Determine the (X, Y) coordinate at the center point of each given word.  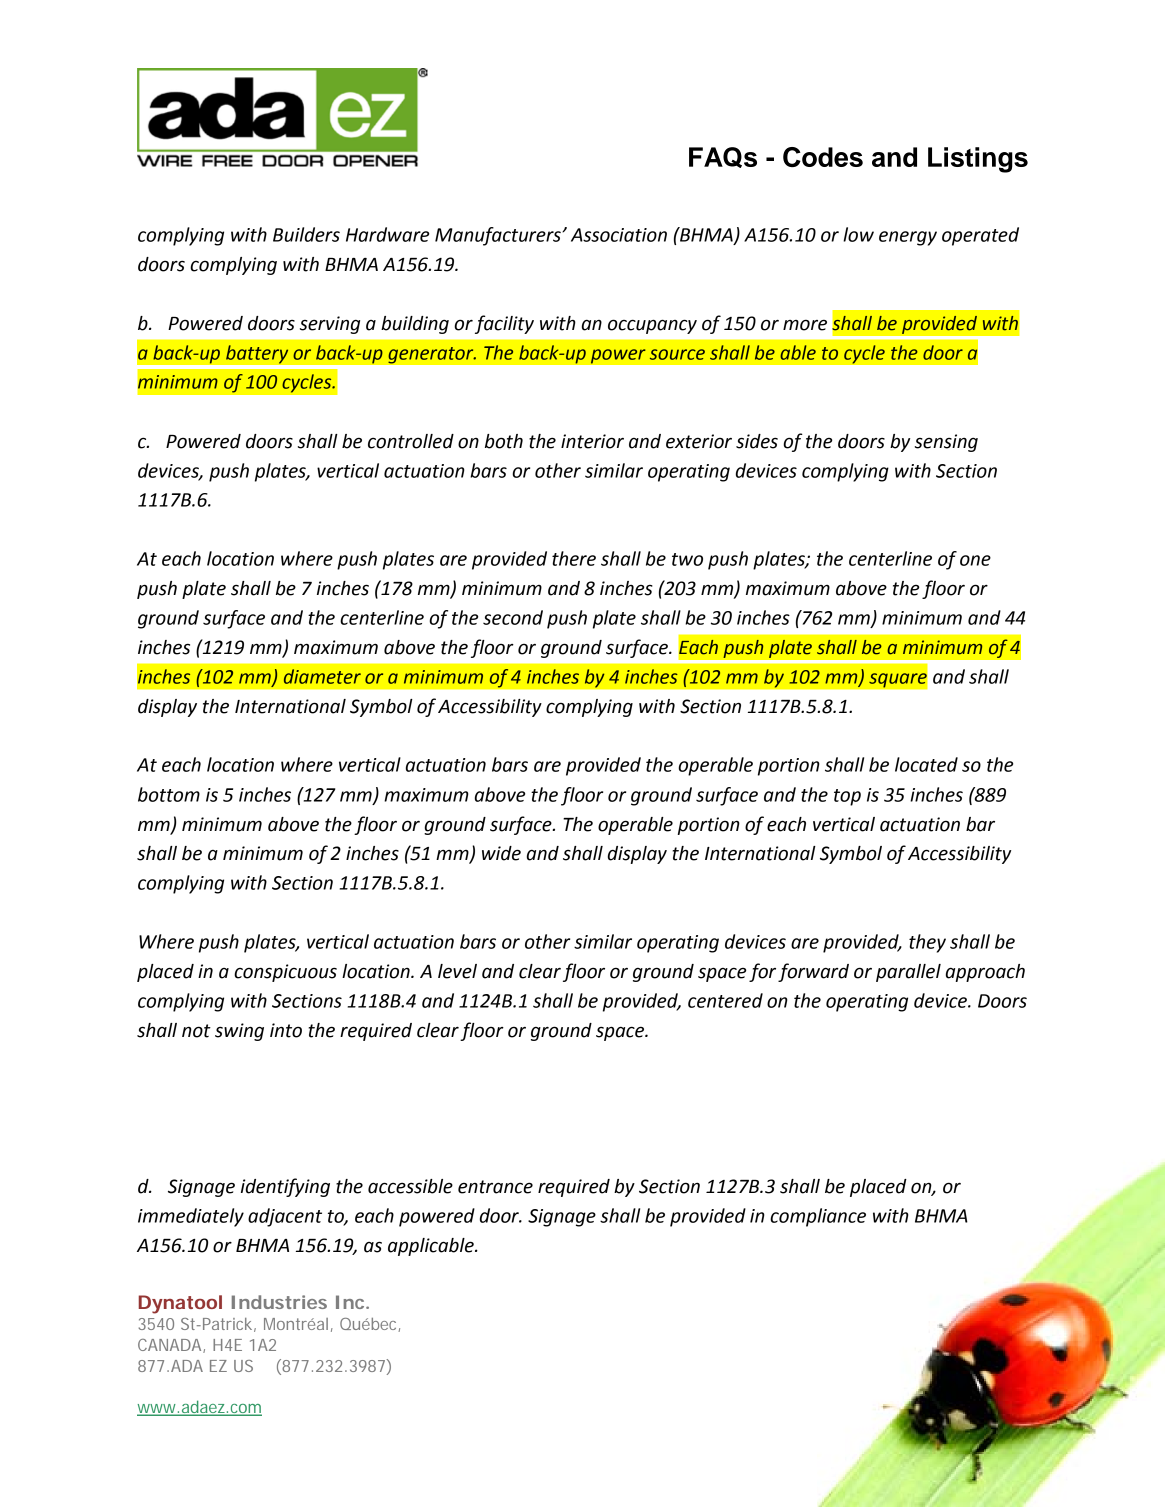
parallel (908, 973)
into (286, 1030)
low (858, 234)
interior (592, 441)
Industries (279, 1302)
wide (501, 853)
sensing (946, 443)
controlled (411, 441)
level (457, 971)
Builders (306, 234)
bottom (169, 794)
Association (619, 235)
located (926, 764)
